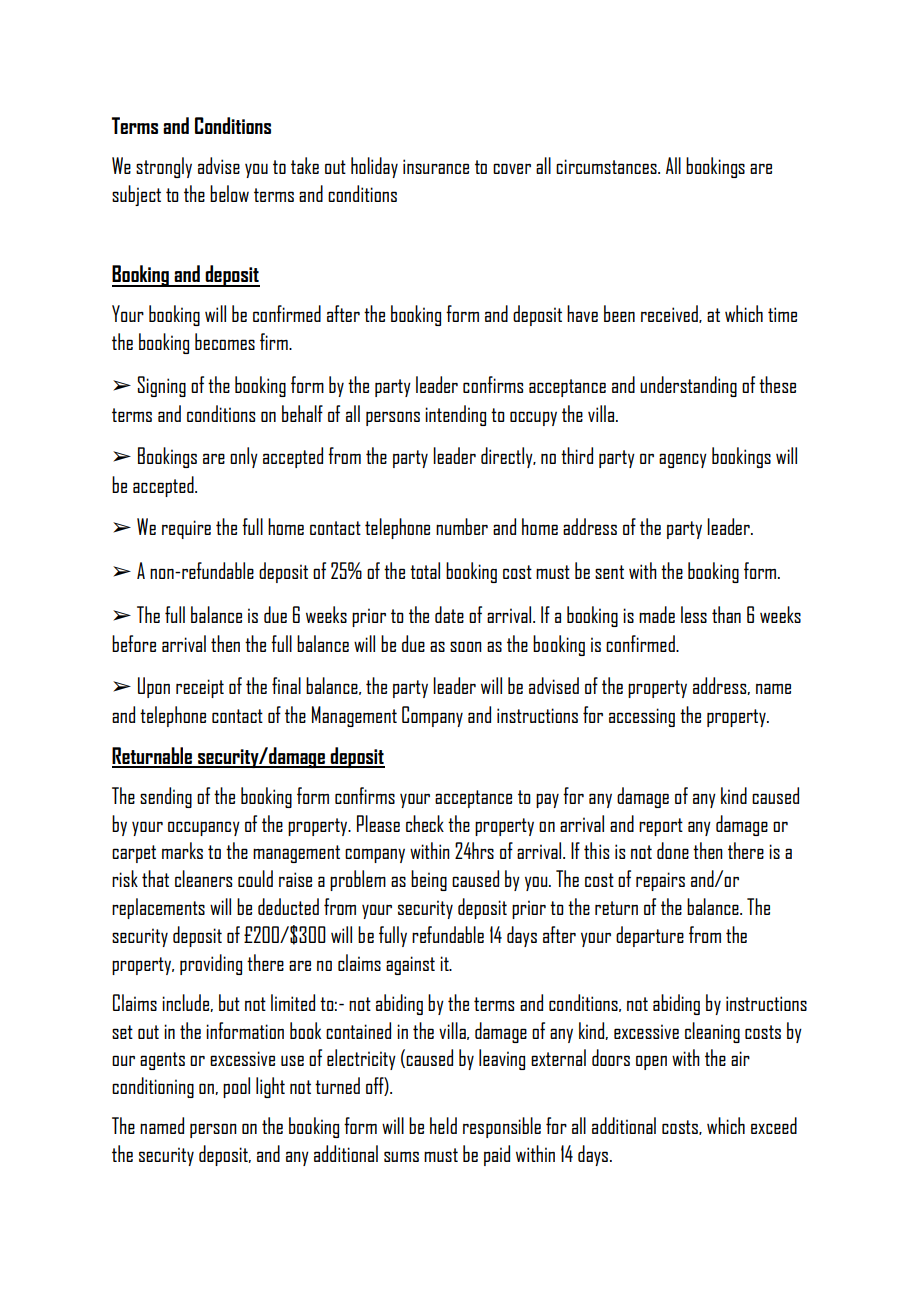 This document has height=1307, width=924. Describe the element at coordinates (462, 526) in the document. I see `number` at that location.
